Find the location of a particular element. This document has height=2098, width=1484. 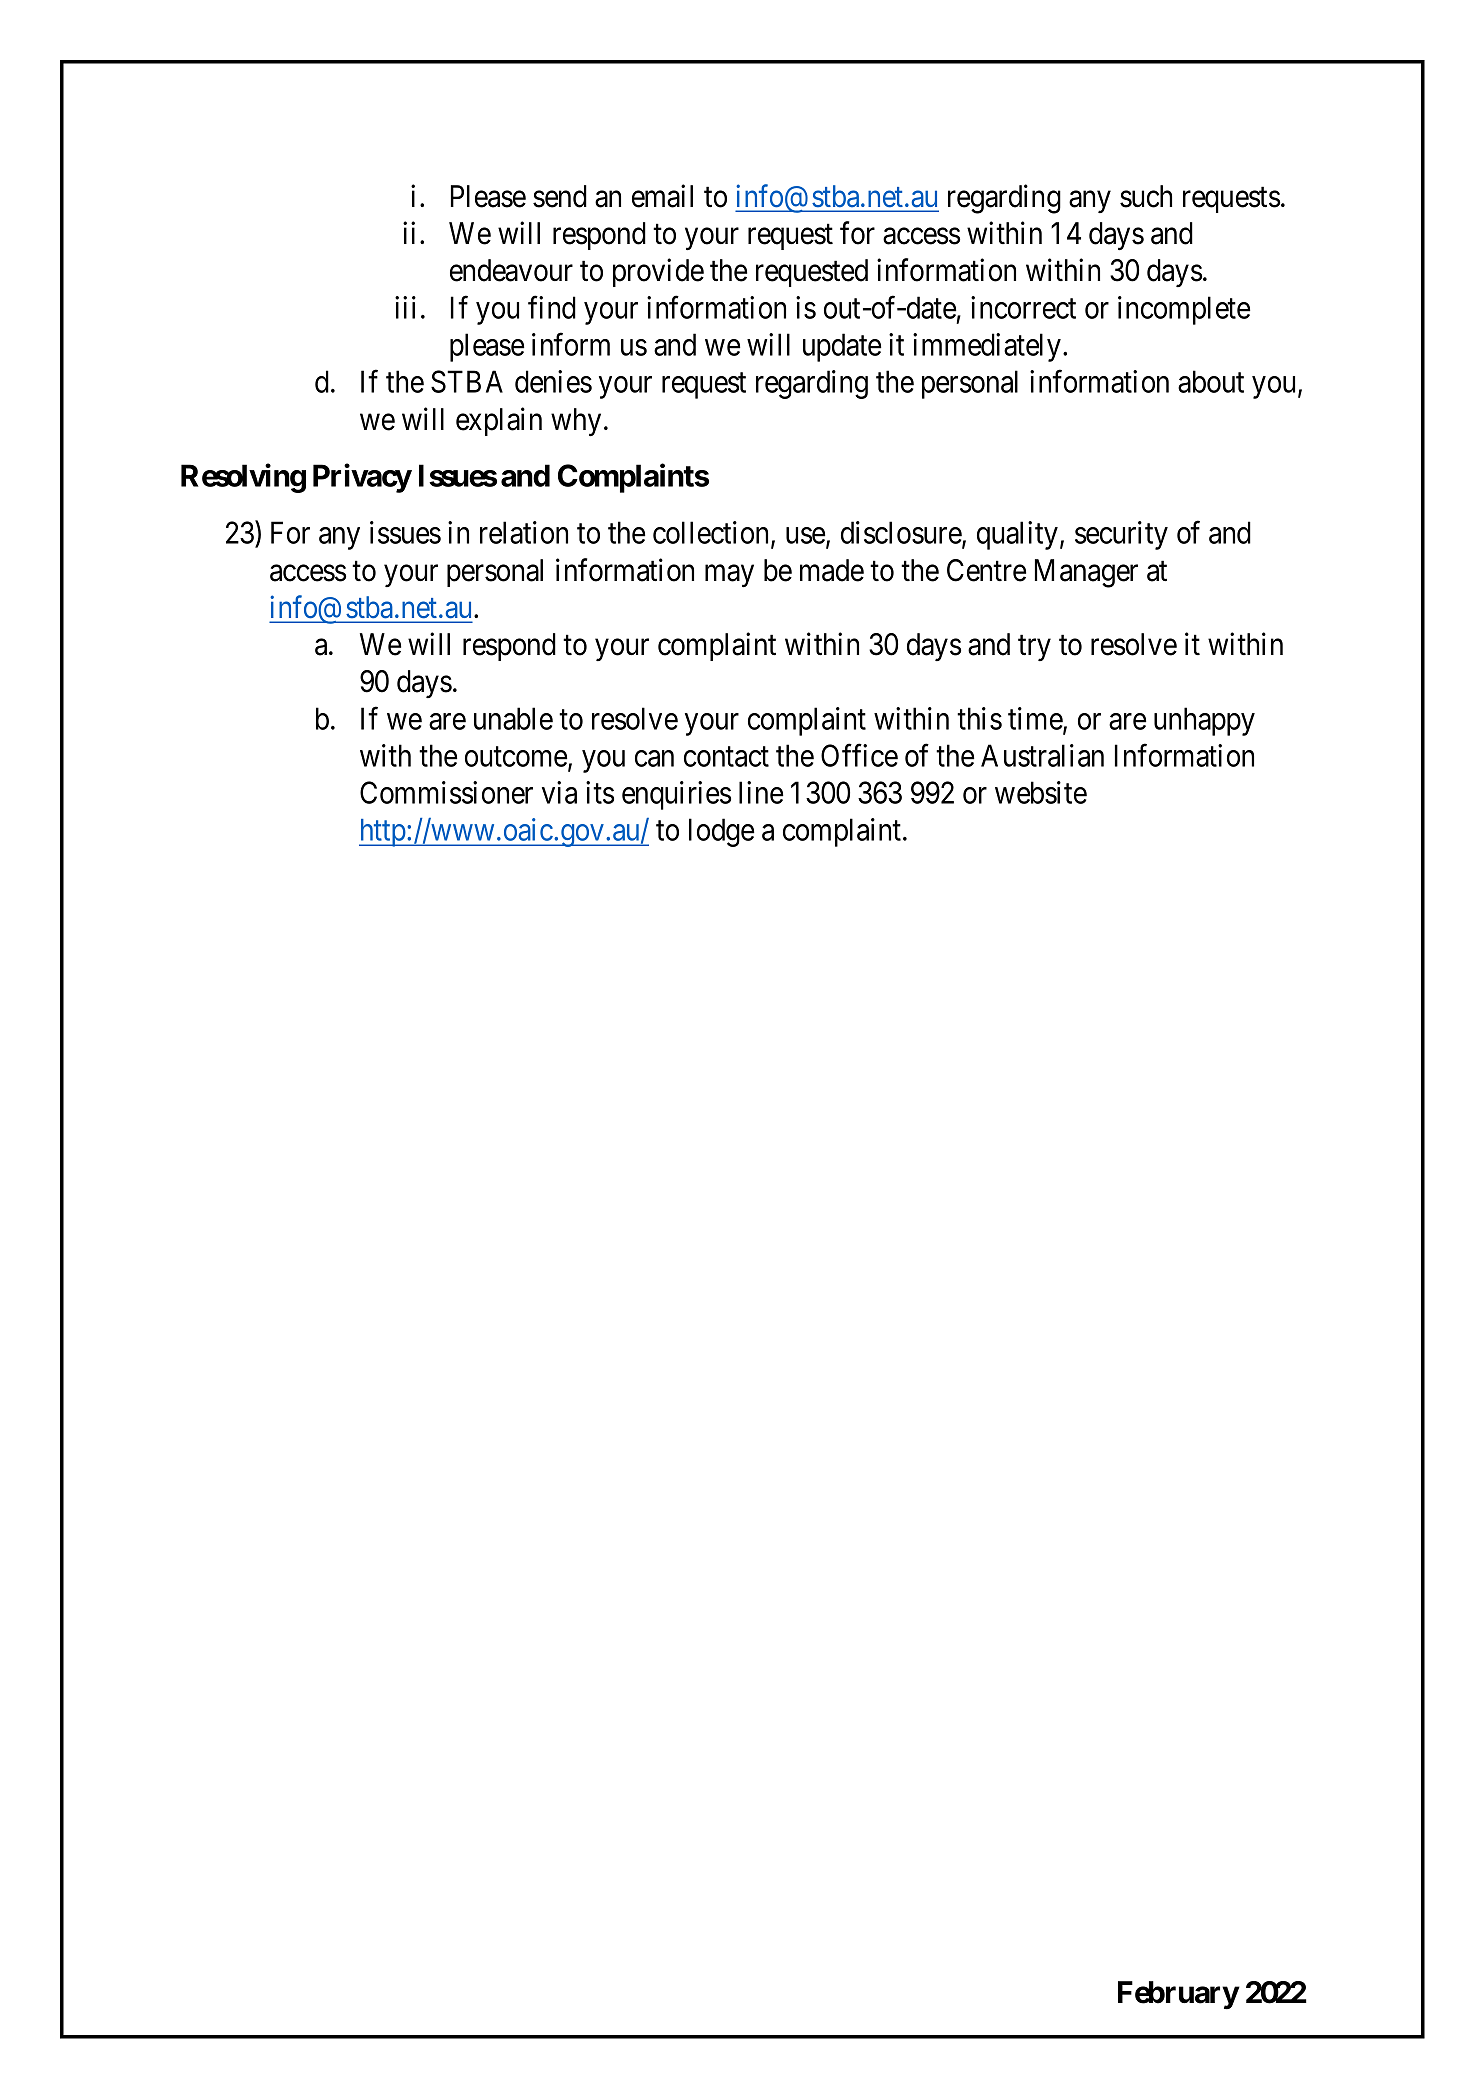

Commissioner is located at coordinates (446, 792).
